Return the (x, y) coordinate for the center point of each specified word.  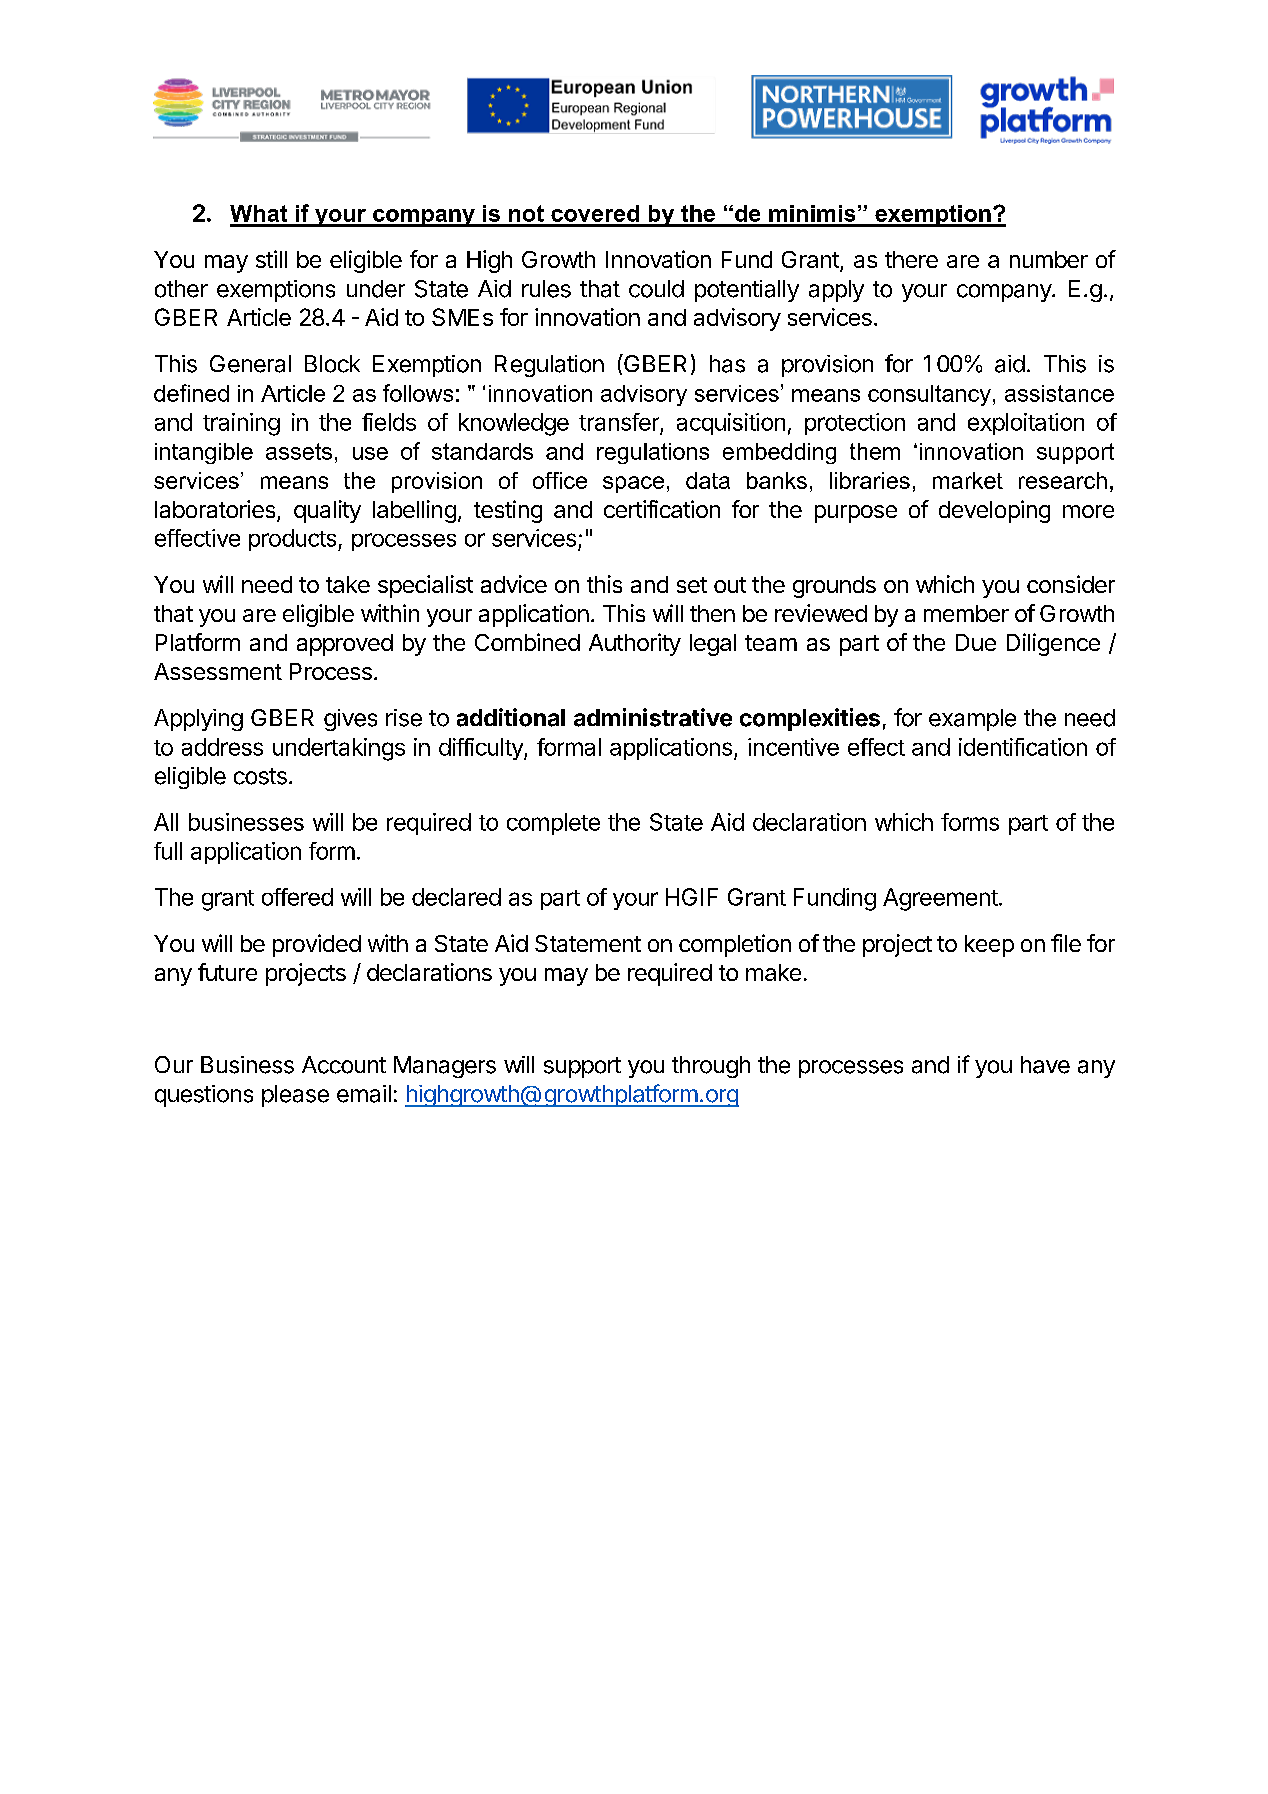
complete (553, 824)
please (295, 1096)
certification (662, 509)
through (711, 1067)
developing (994, 511)
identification (1023, 747)
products (294, 540)
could (656, 289)
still (271, 259)
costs (260, 776)
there (911, 259)
